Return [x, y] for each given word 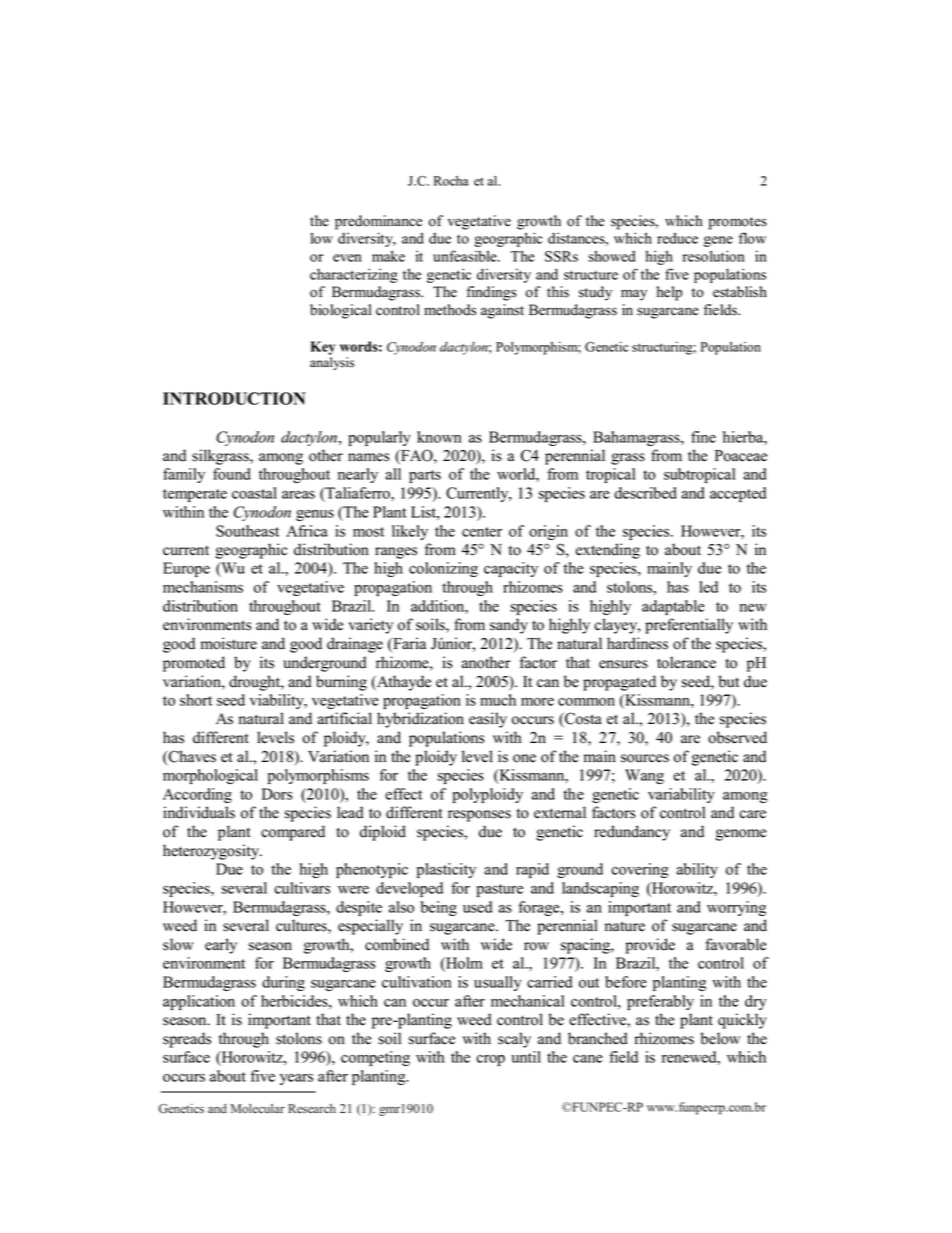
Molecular [258, 1109]
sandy [509, 626]
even [347, 258]
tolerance [686, 662]
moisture [229, 643]
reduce [677, 238]
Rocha [451, 181]
